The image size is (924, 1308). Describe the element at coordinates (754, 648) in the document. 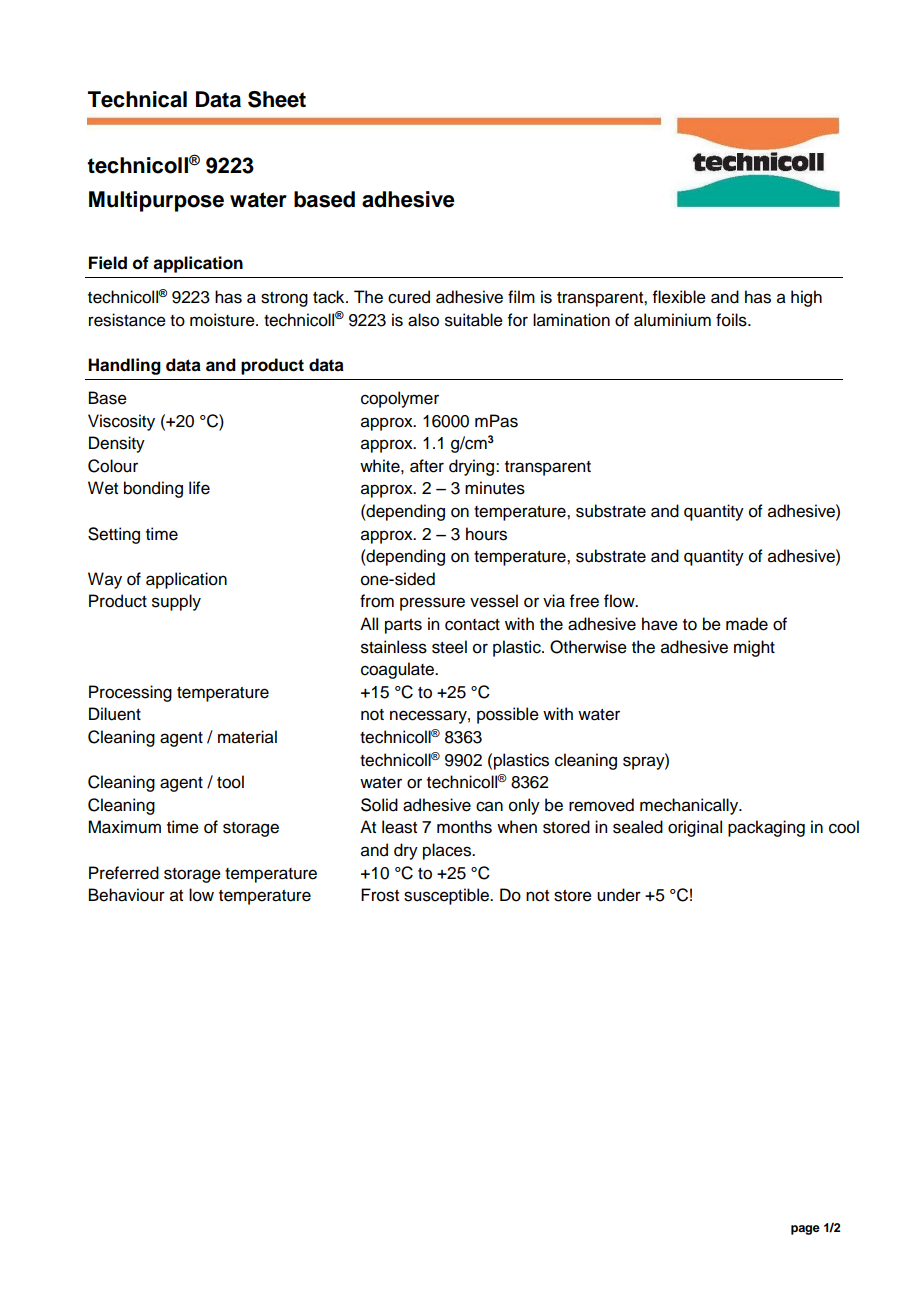

I see `might` at that location.
